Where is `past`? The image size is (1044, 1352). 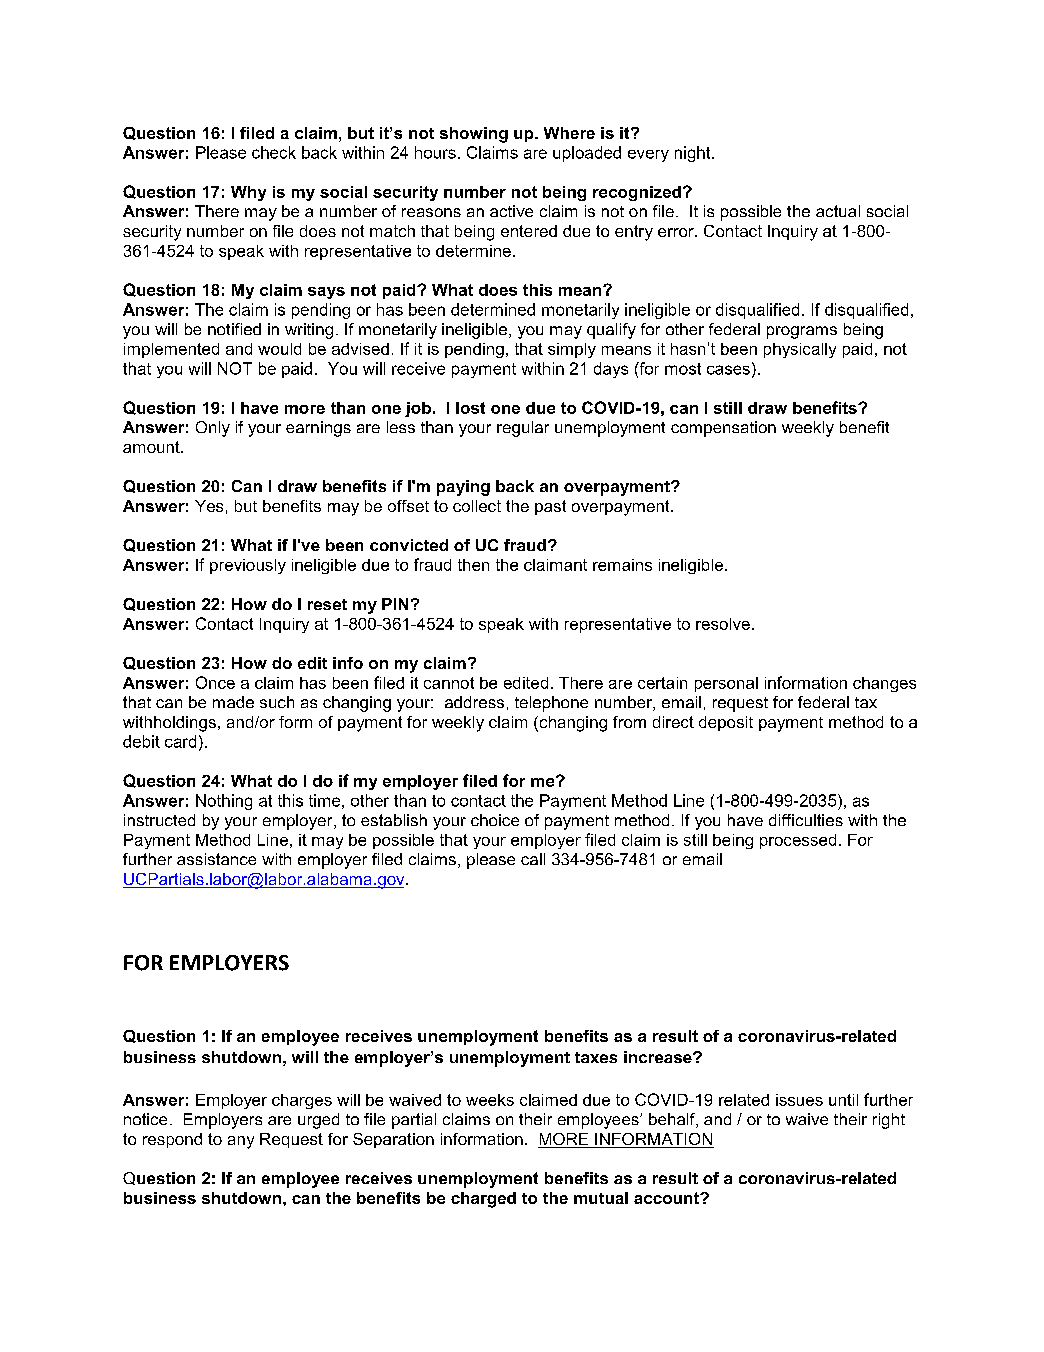
past is located at coordinates (550, 507).
